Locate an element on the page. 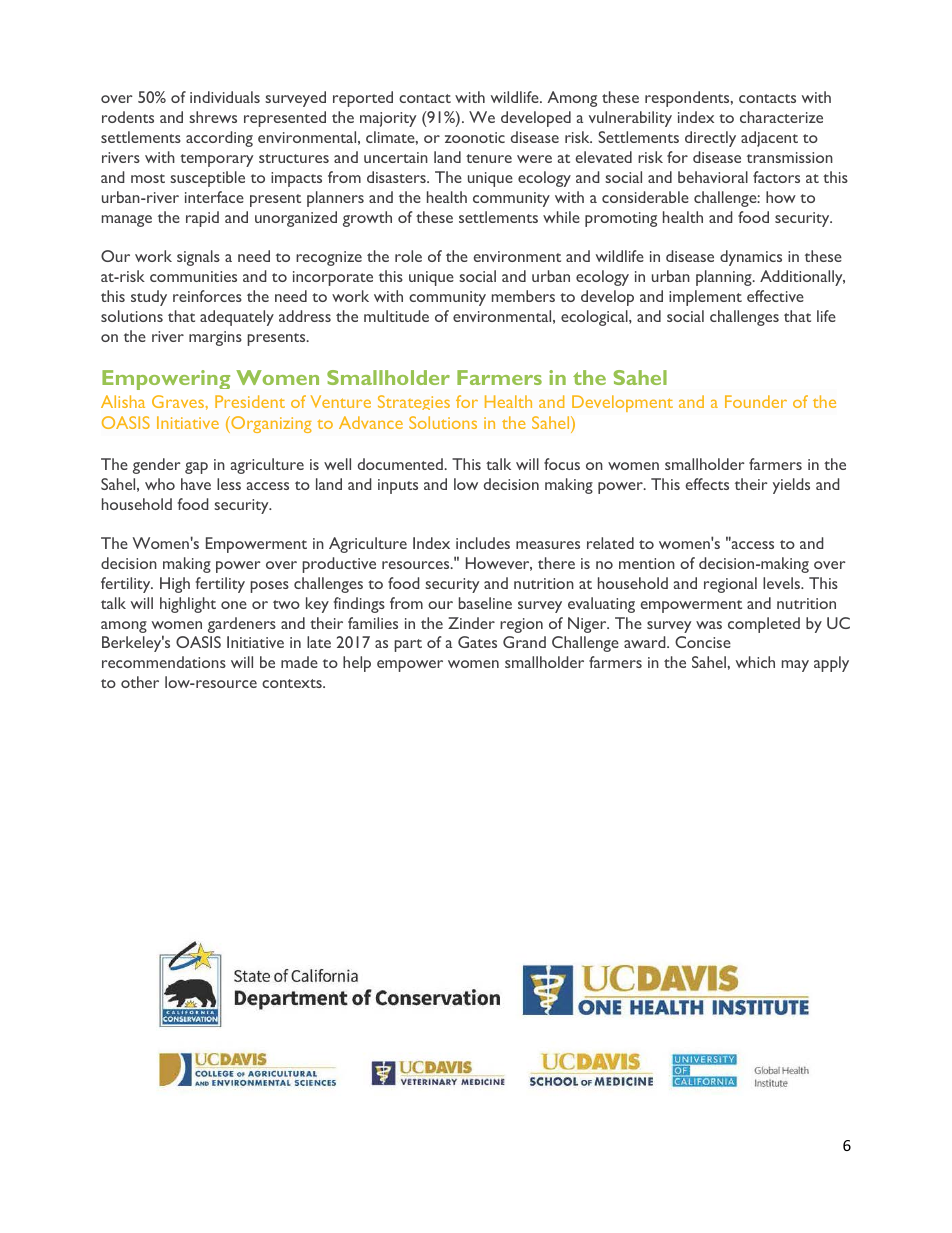 Image resolution: width=952 pixels, height=1233 pixels. zoonotic is located at coordinates (475, 137).
